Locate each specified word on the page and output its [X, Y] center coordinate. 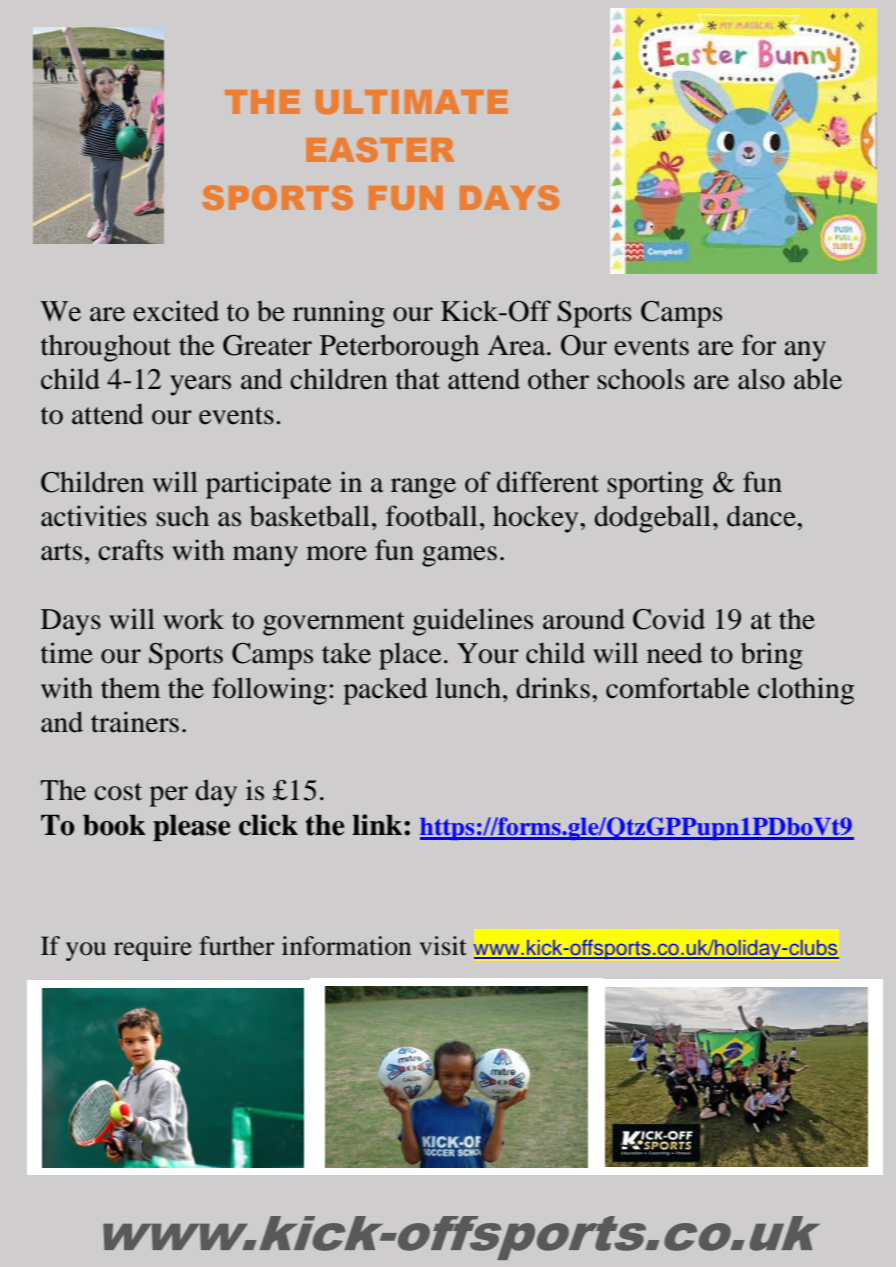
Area [518, 345]
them [131, 688]
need [674, 653]
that [418, 379]
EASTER [380, 149]
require [153, 948]
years [200, 385]
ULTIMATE [412, 102]
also [761, 379]
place [410, 656]
